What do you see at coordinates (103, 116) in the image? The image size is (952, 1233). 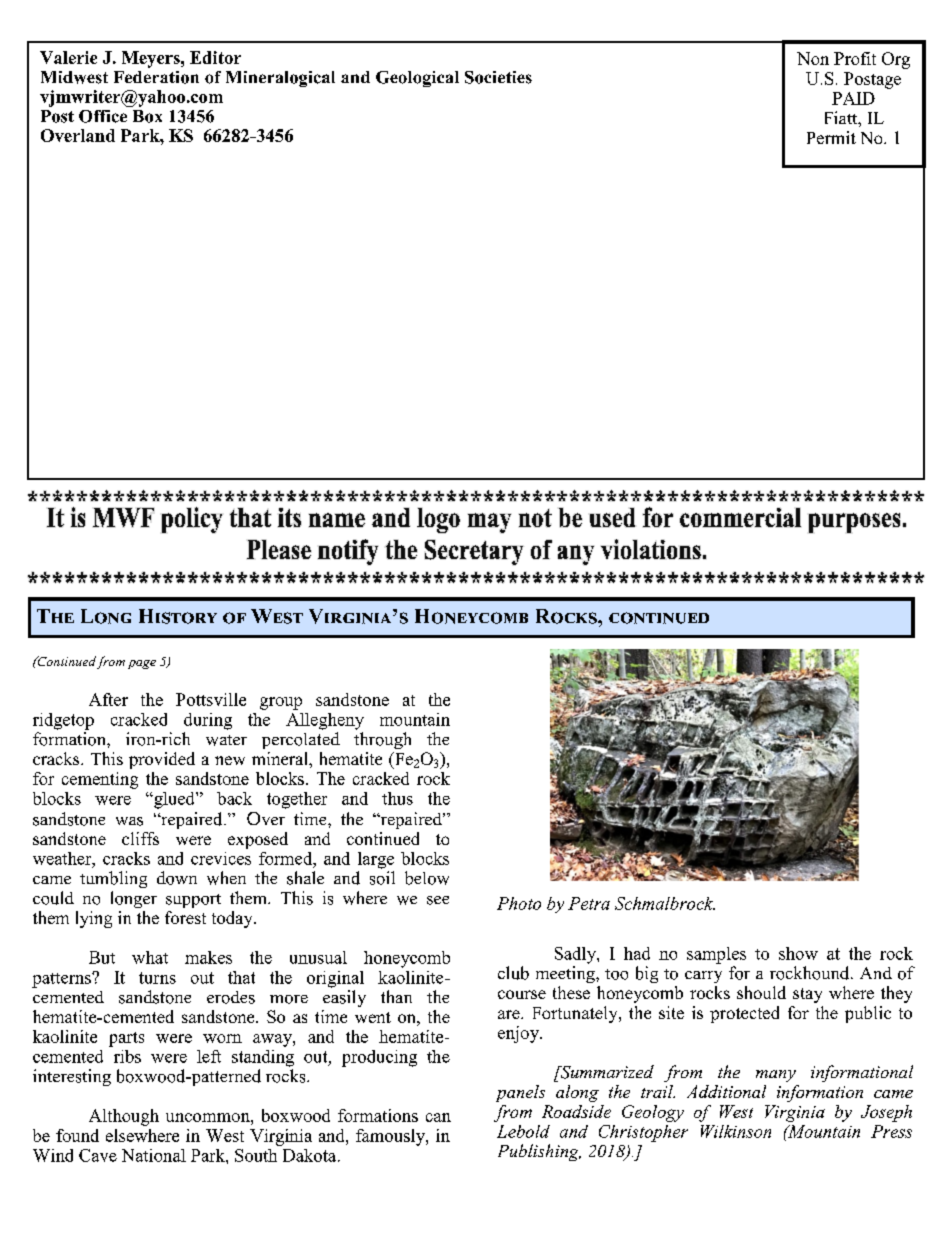 I see `Office` at bounding box center [103, 116].
